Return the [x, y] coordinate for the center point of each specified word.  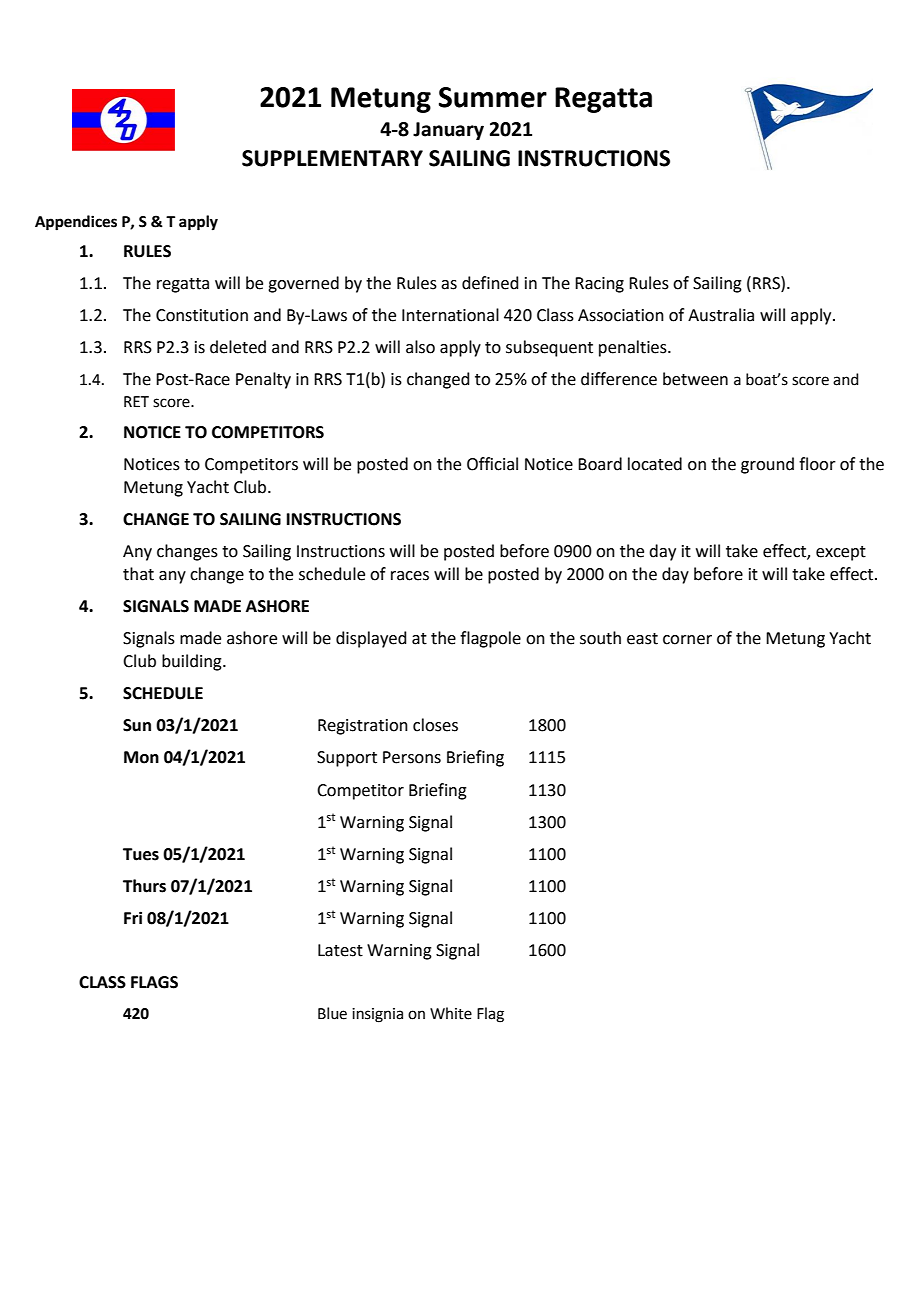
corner [687, 640]
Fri [133, 917]
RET [136, 401]
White [451, 1013]
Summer [493, 97]
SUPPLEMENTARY [332, 158]
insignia [377, 1015]
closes [435, 725]
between [695, 379]
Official [492, 464]
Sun [137, 725]
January [448, 131]
